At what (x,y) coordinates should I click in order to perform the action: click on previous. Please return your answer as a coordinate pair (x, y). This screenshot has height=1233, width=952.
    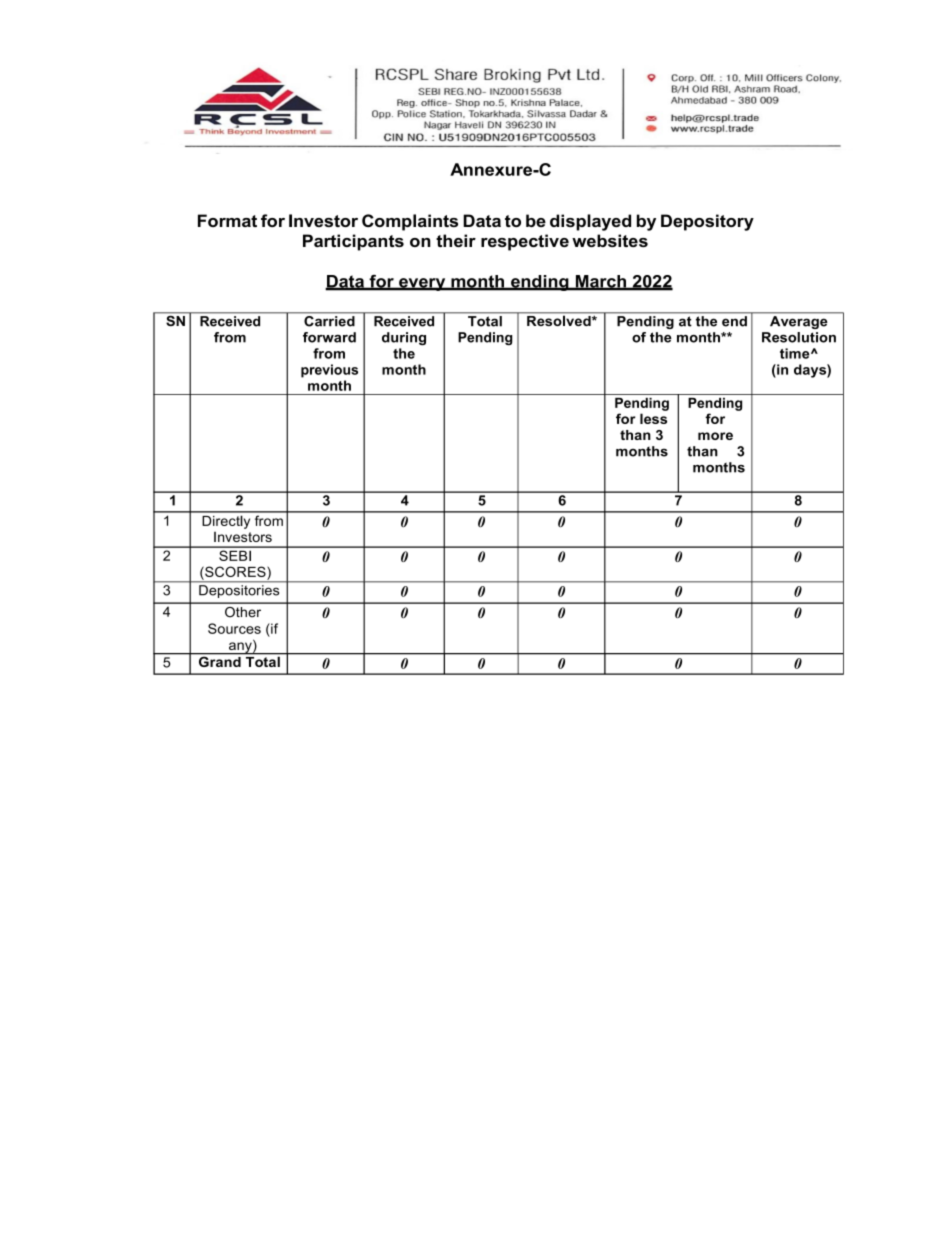
    Looking at the image, I should click on (329, 371).
